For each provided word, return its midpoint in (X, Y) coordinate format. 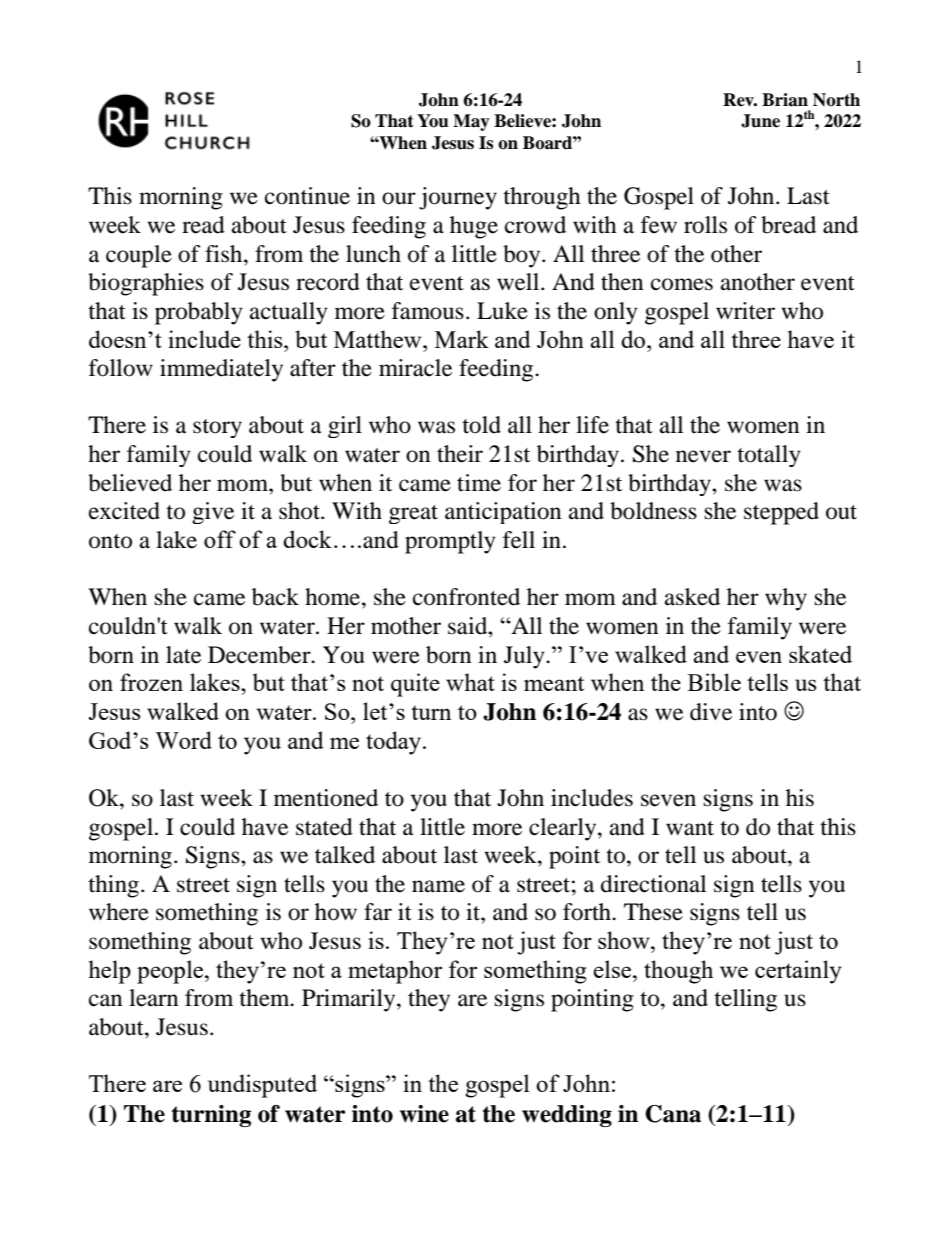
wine (424, 1114)
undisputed (262, 1086)
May (471, 122)
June (760, 121)
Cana (673, 1114)
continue (307, 196)
